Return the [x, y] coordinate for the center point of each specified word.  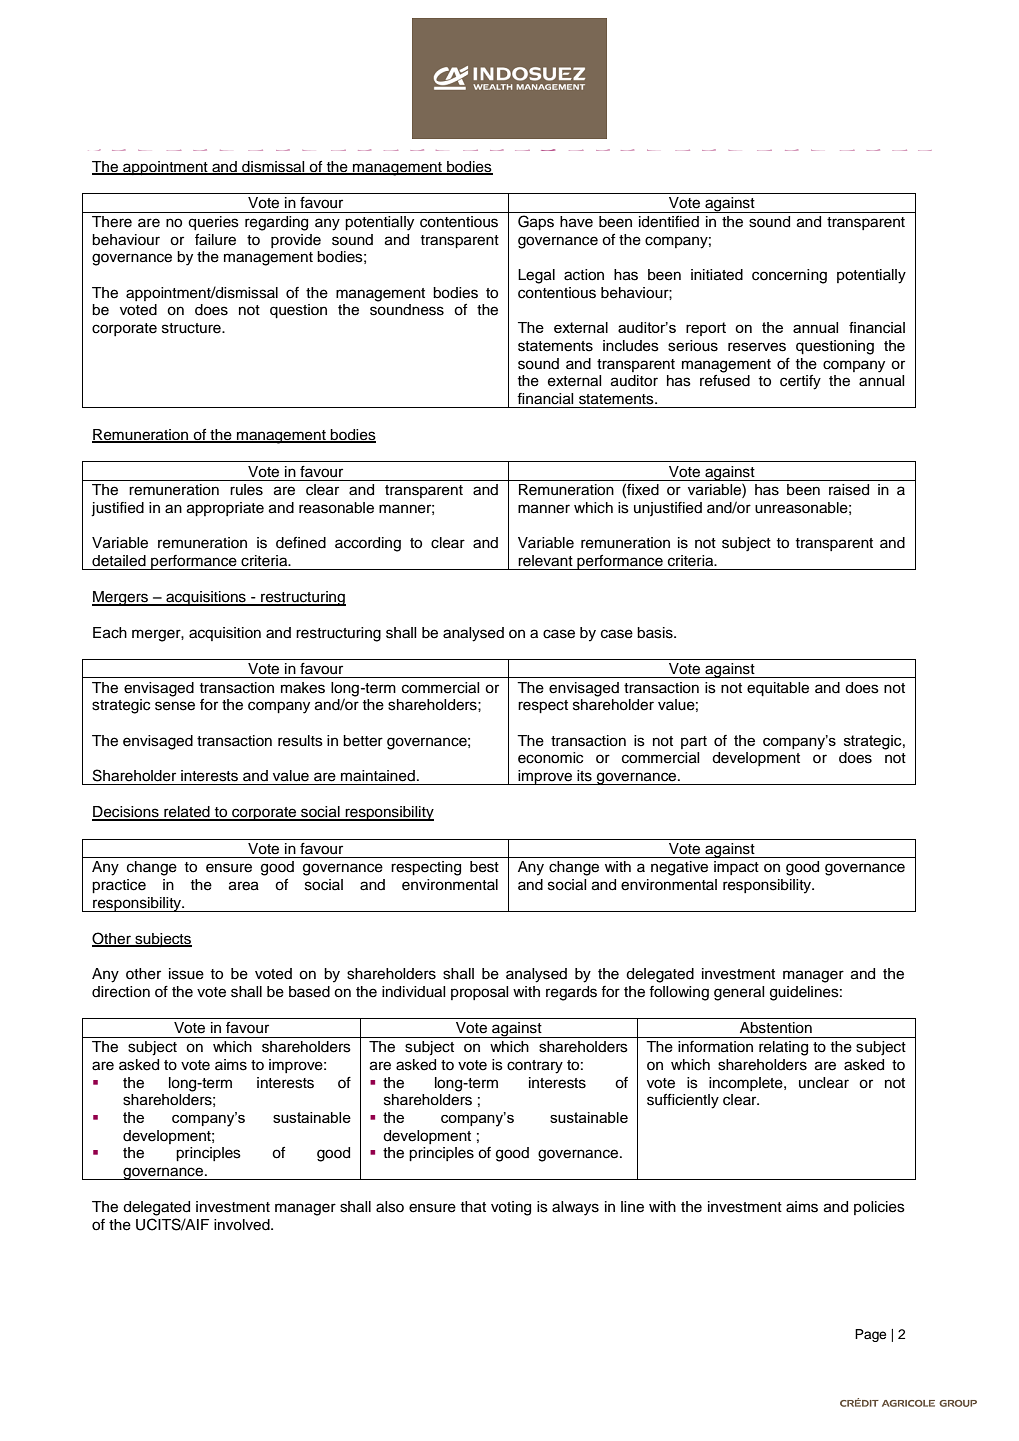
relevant [545, 561]
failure [215, 240]
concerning [789, 276]
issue [186, 974]
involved [243, 1225]
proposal [479, 993]
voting [511, 1208]
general [739, 993]
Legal [536, 276]
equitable [778, 689]
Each [110, 633]
